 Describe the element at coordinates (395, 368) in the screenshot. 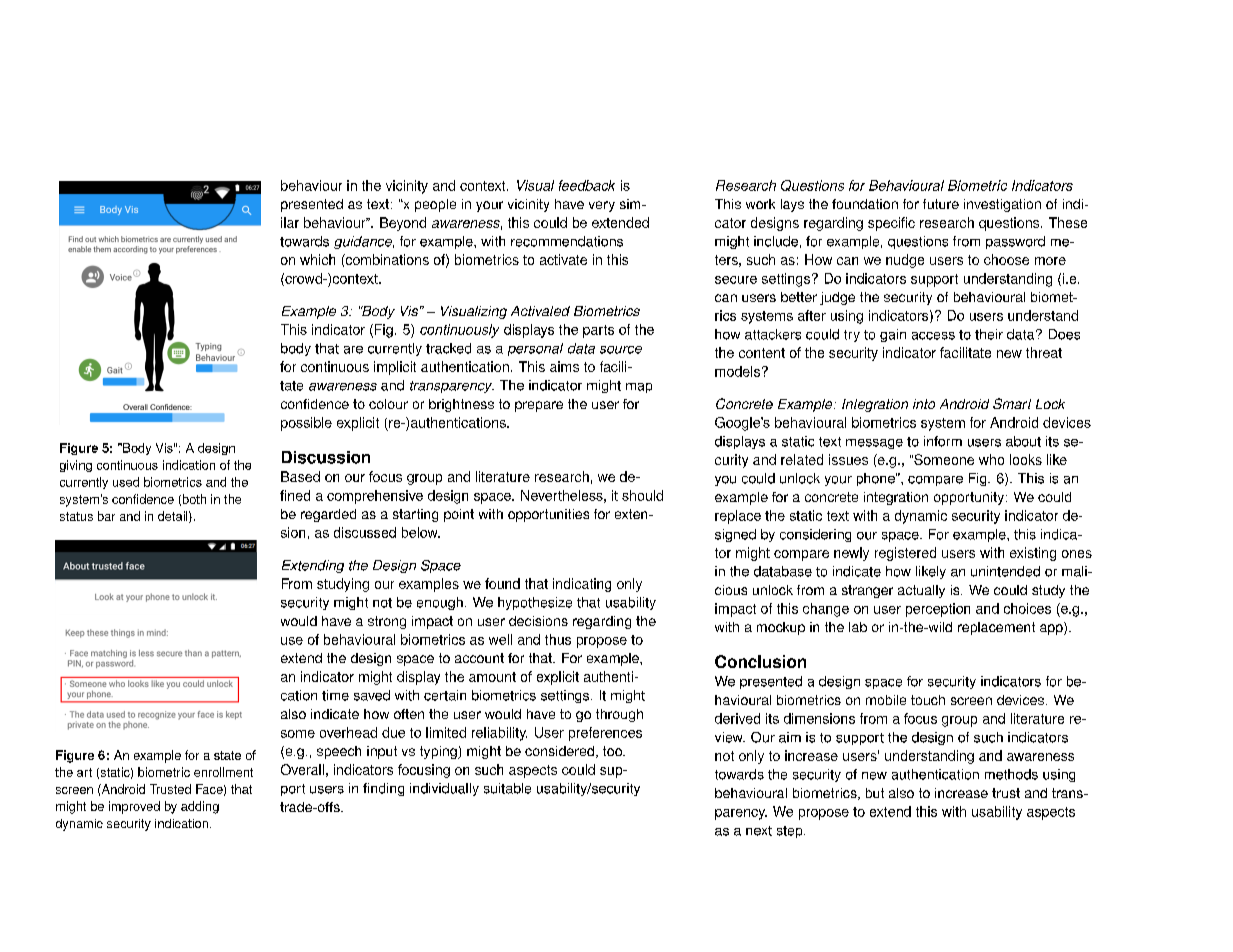

I see `implicit` at that location.
